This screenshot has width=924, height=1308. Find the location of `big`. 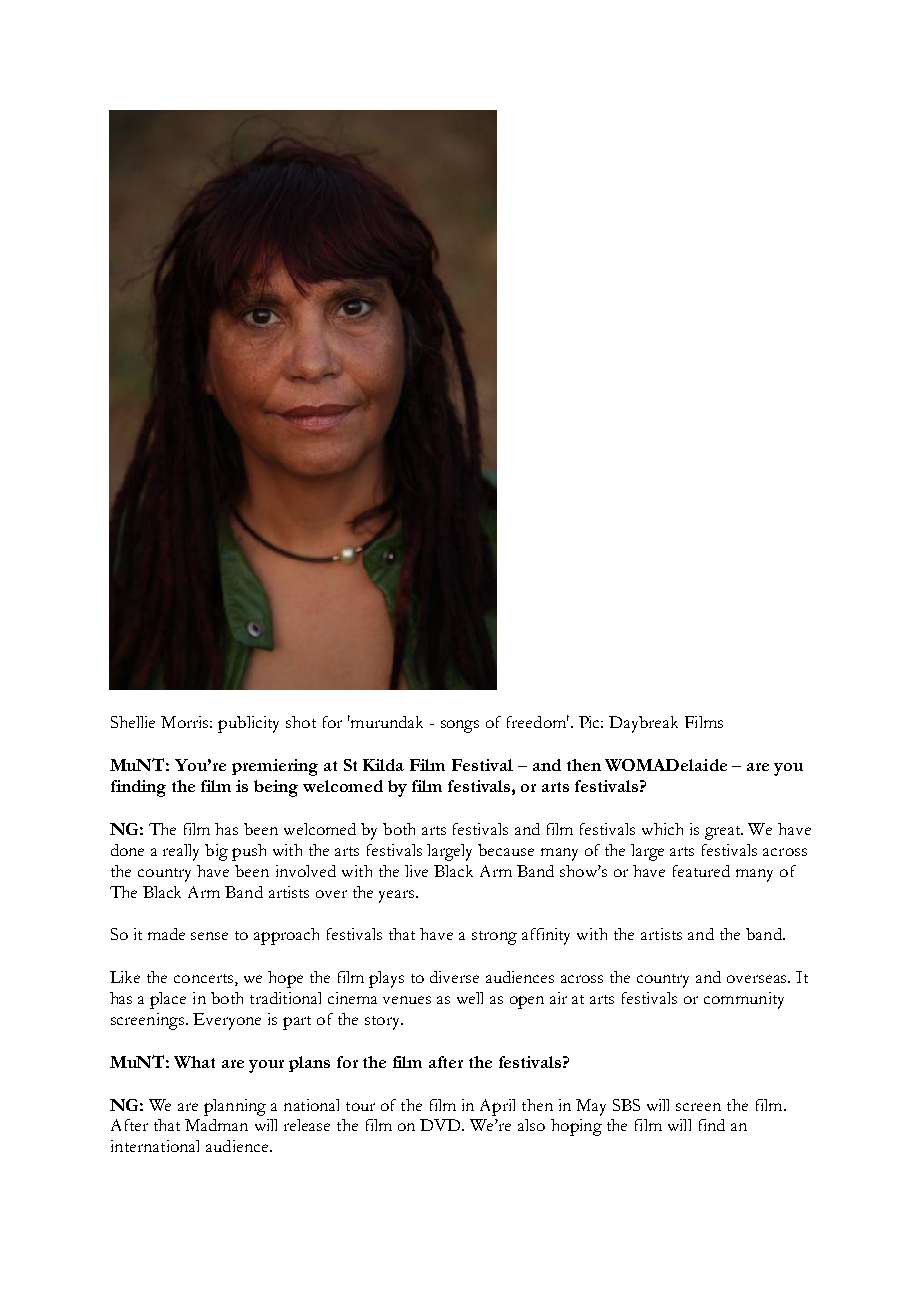

big is located at coordinates (216, 852).
